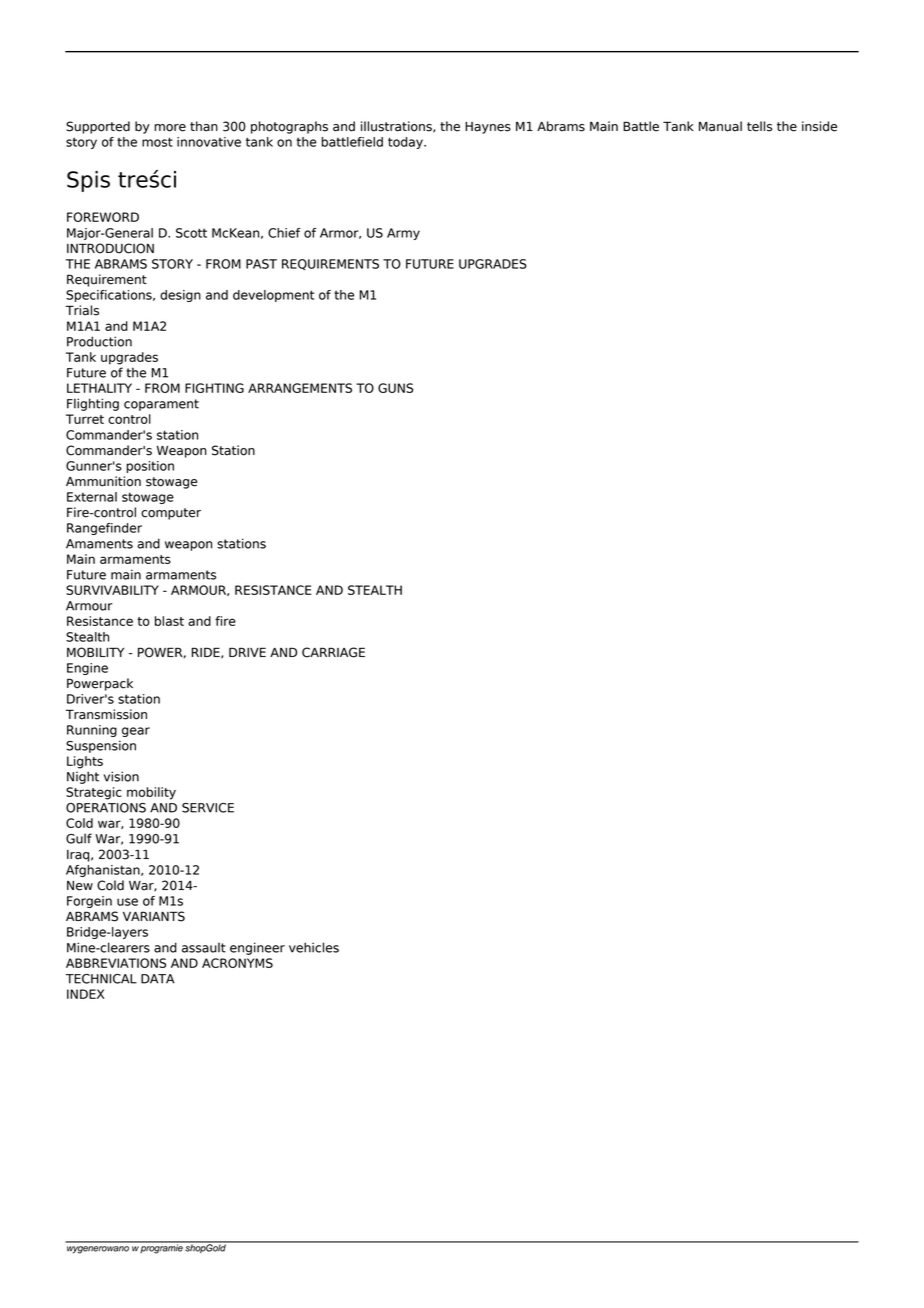  Describe the element at coordinates (157, 142) in the screenshot. I see `most` at that location.
